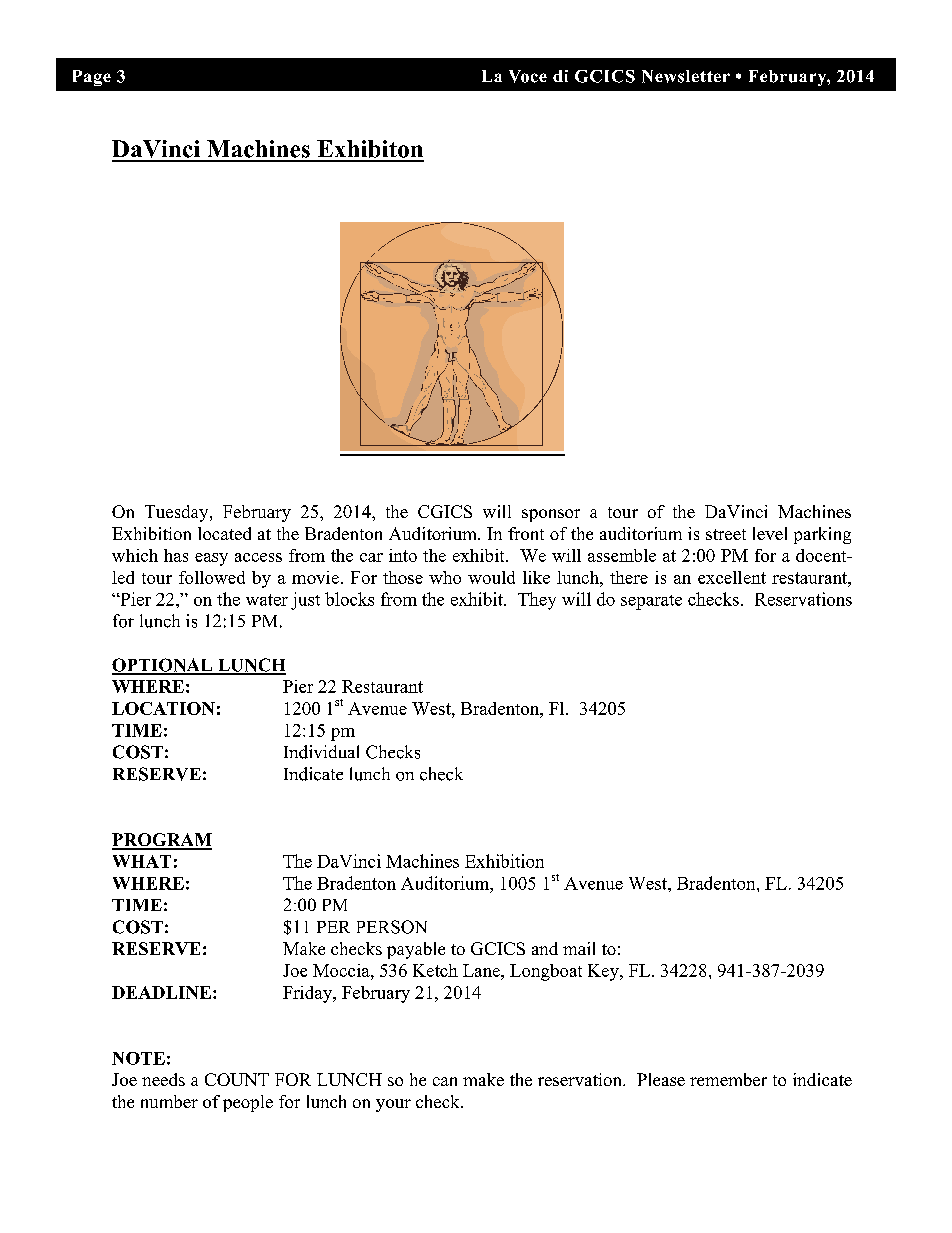 The width and height of the image is (952, 1233). What do you see at coordinates (526, 533) in the image?
I see `front` at bounding box center [526, 533].
